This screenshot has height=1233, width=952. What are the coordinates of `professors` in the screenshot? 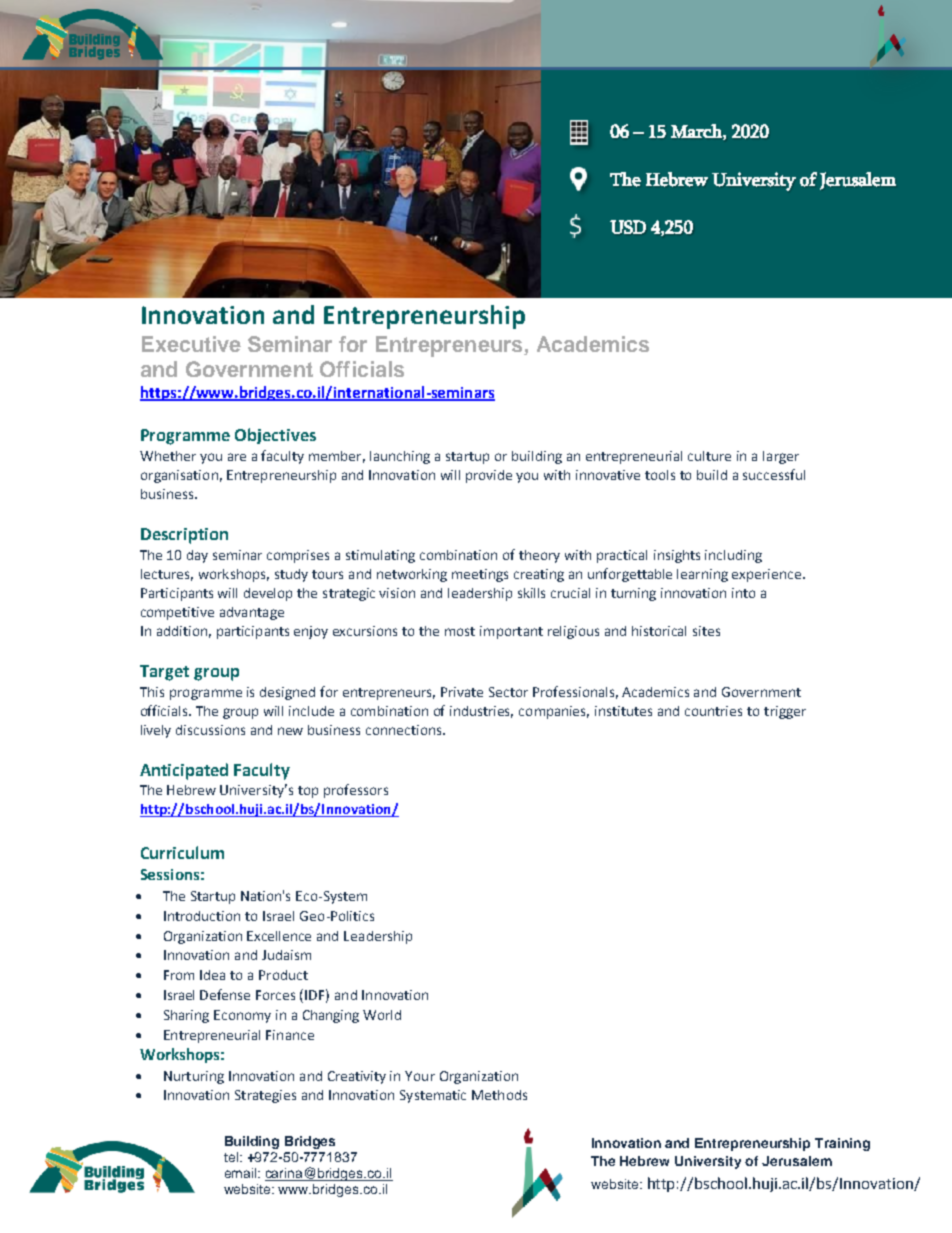 It's located at (356, 791).
